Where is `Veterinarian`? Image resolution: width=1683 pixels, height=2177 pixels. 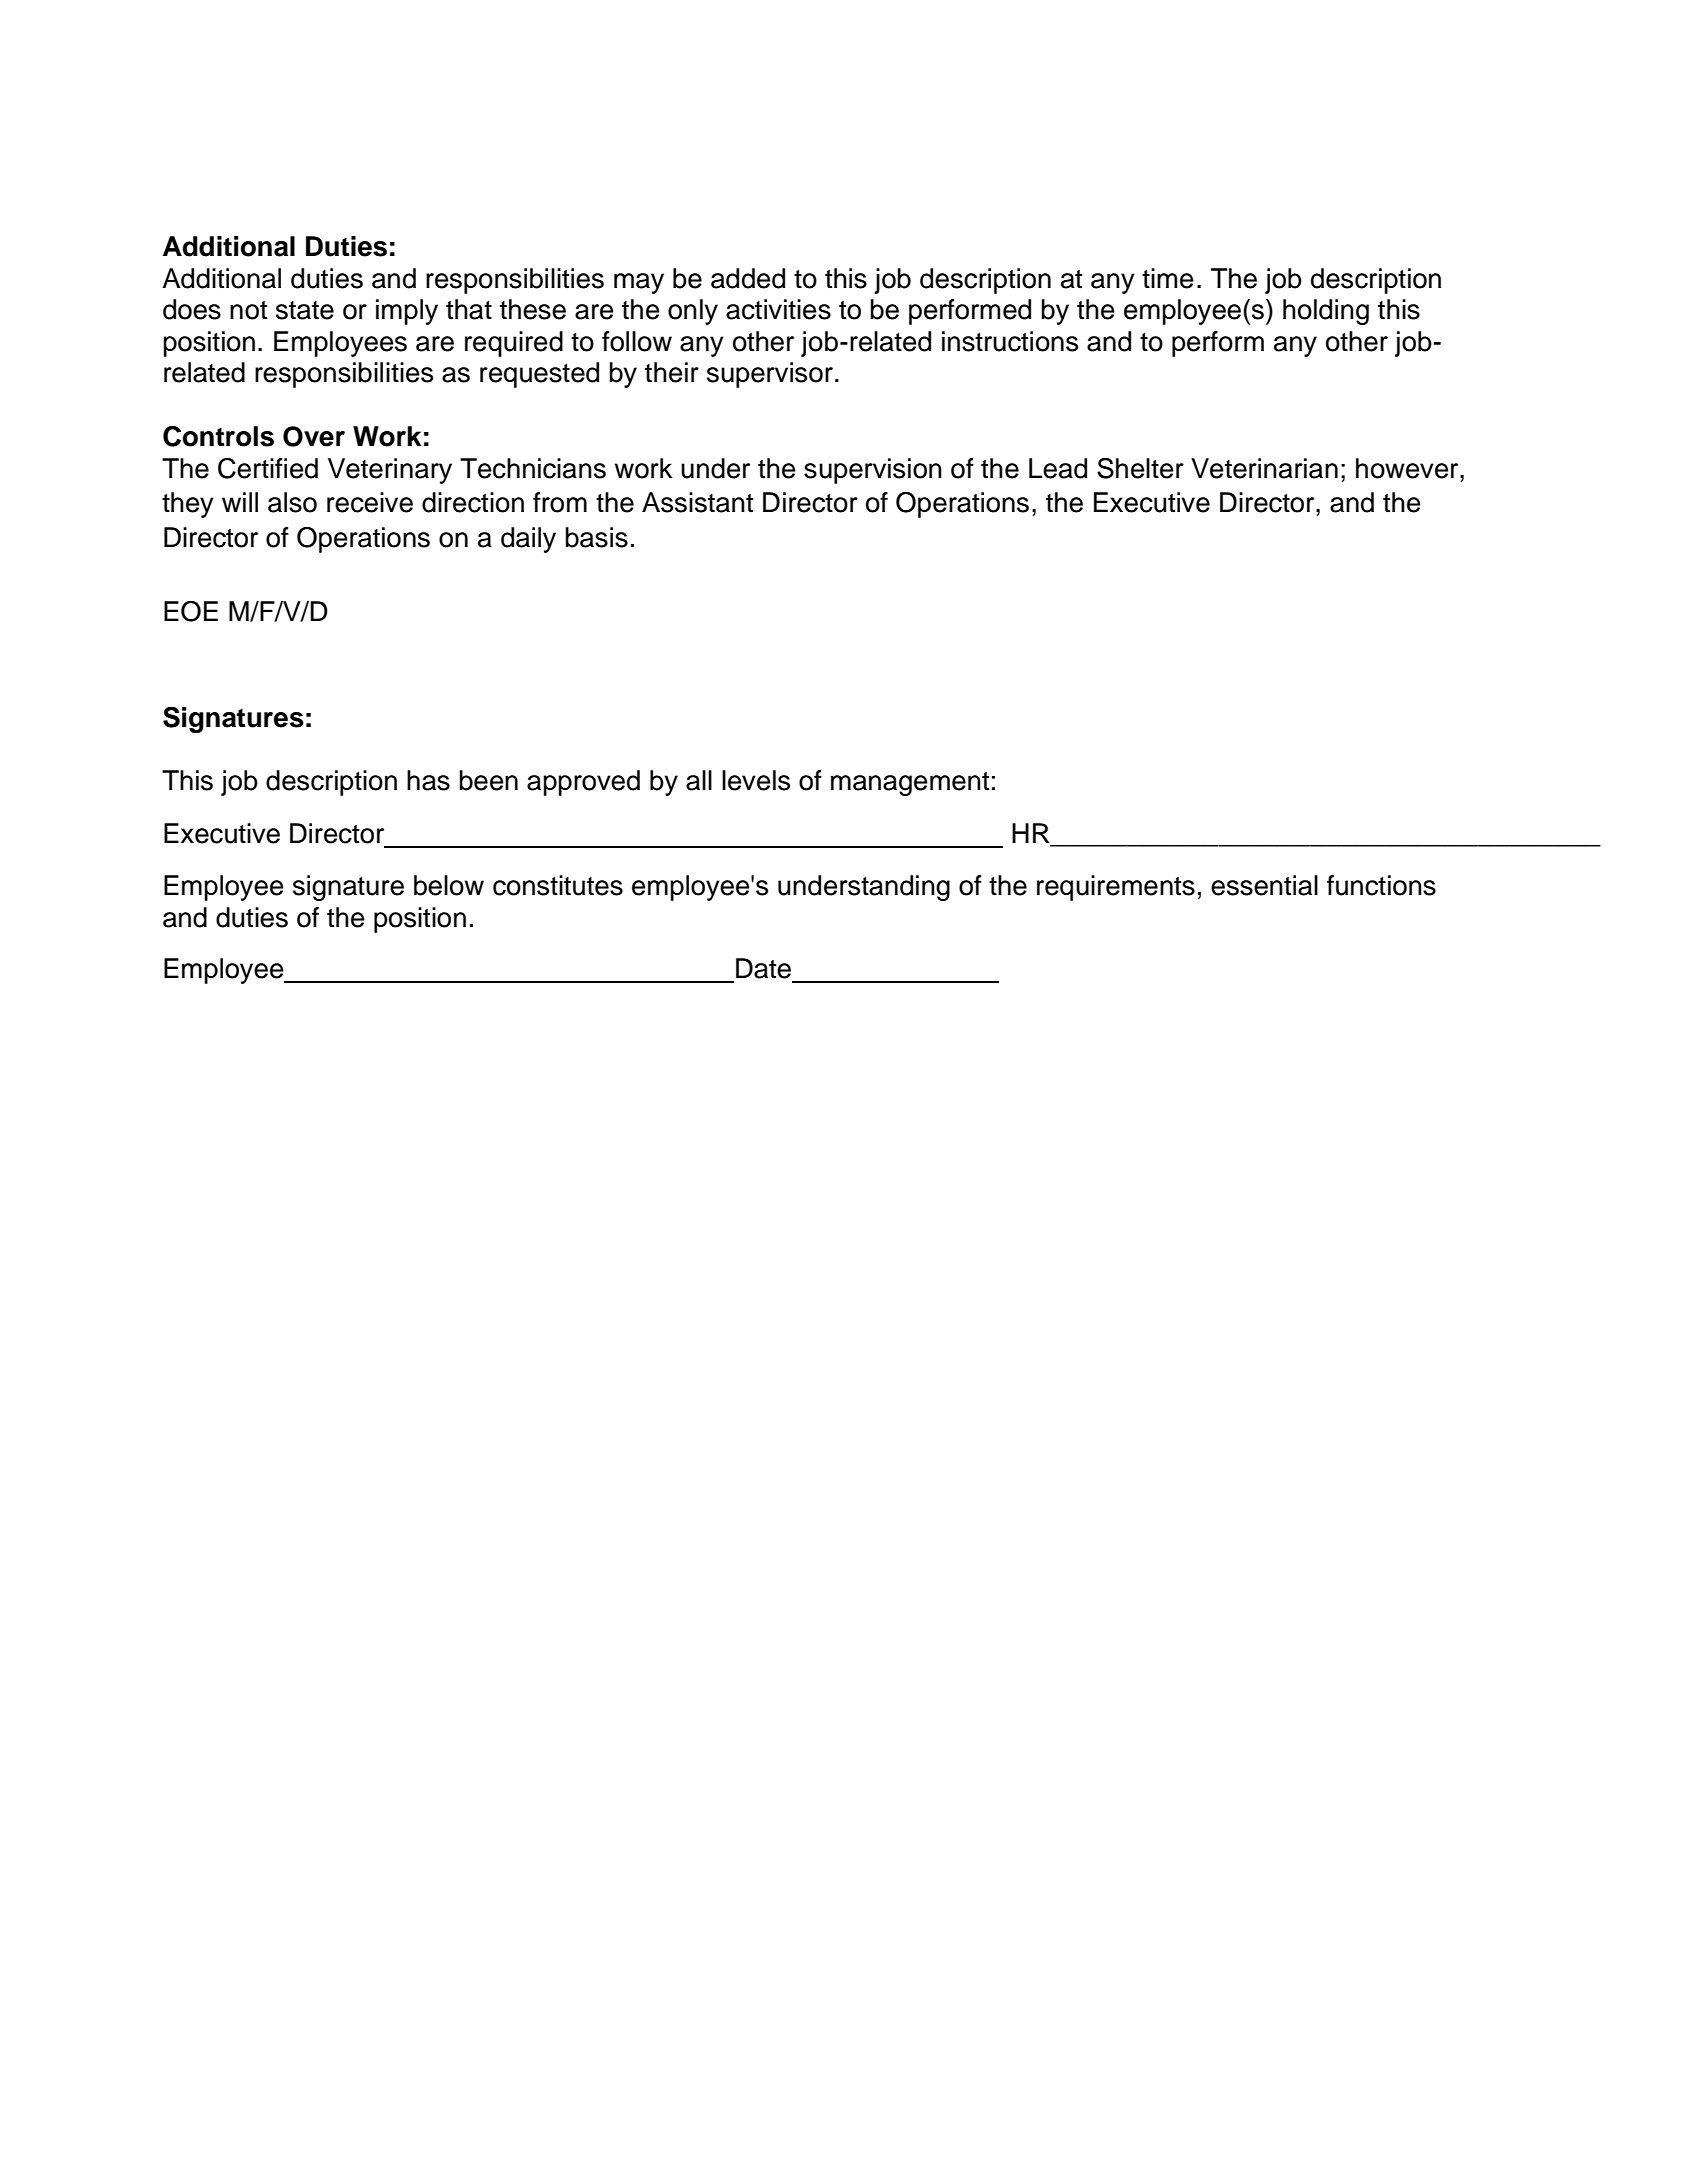 Veterinarian is located at coordinates (1264, 468).
